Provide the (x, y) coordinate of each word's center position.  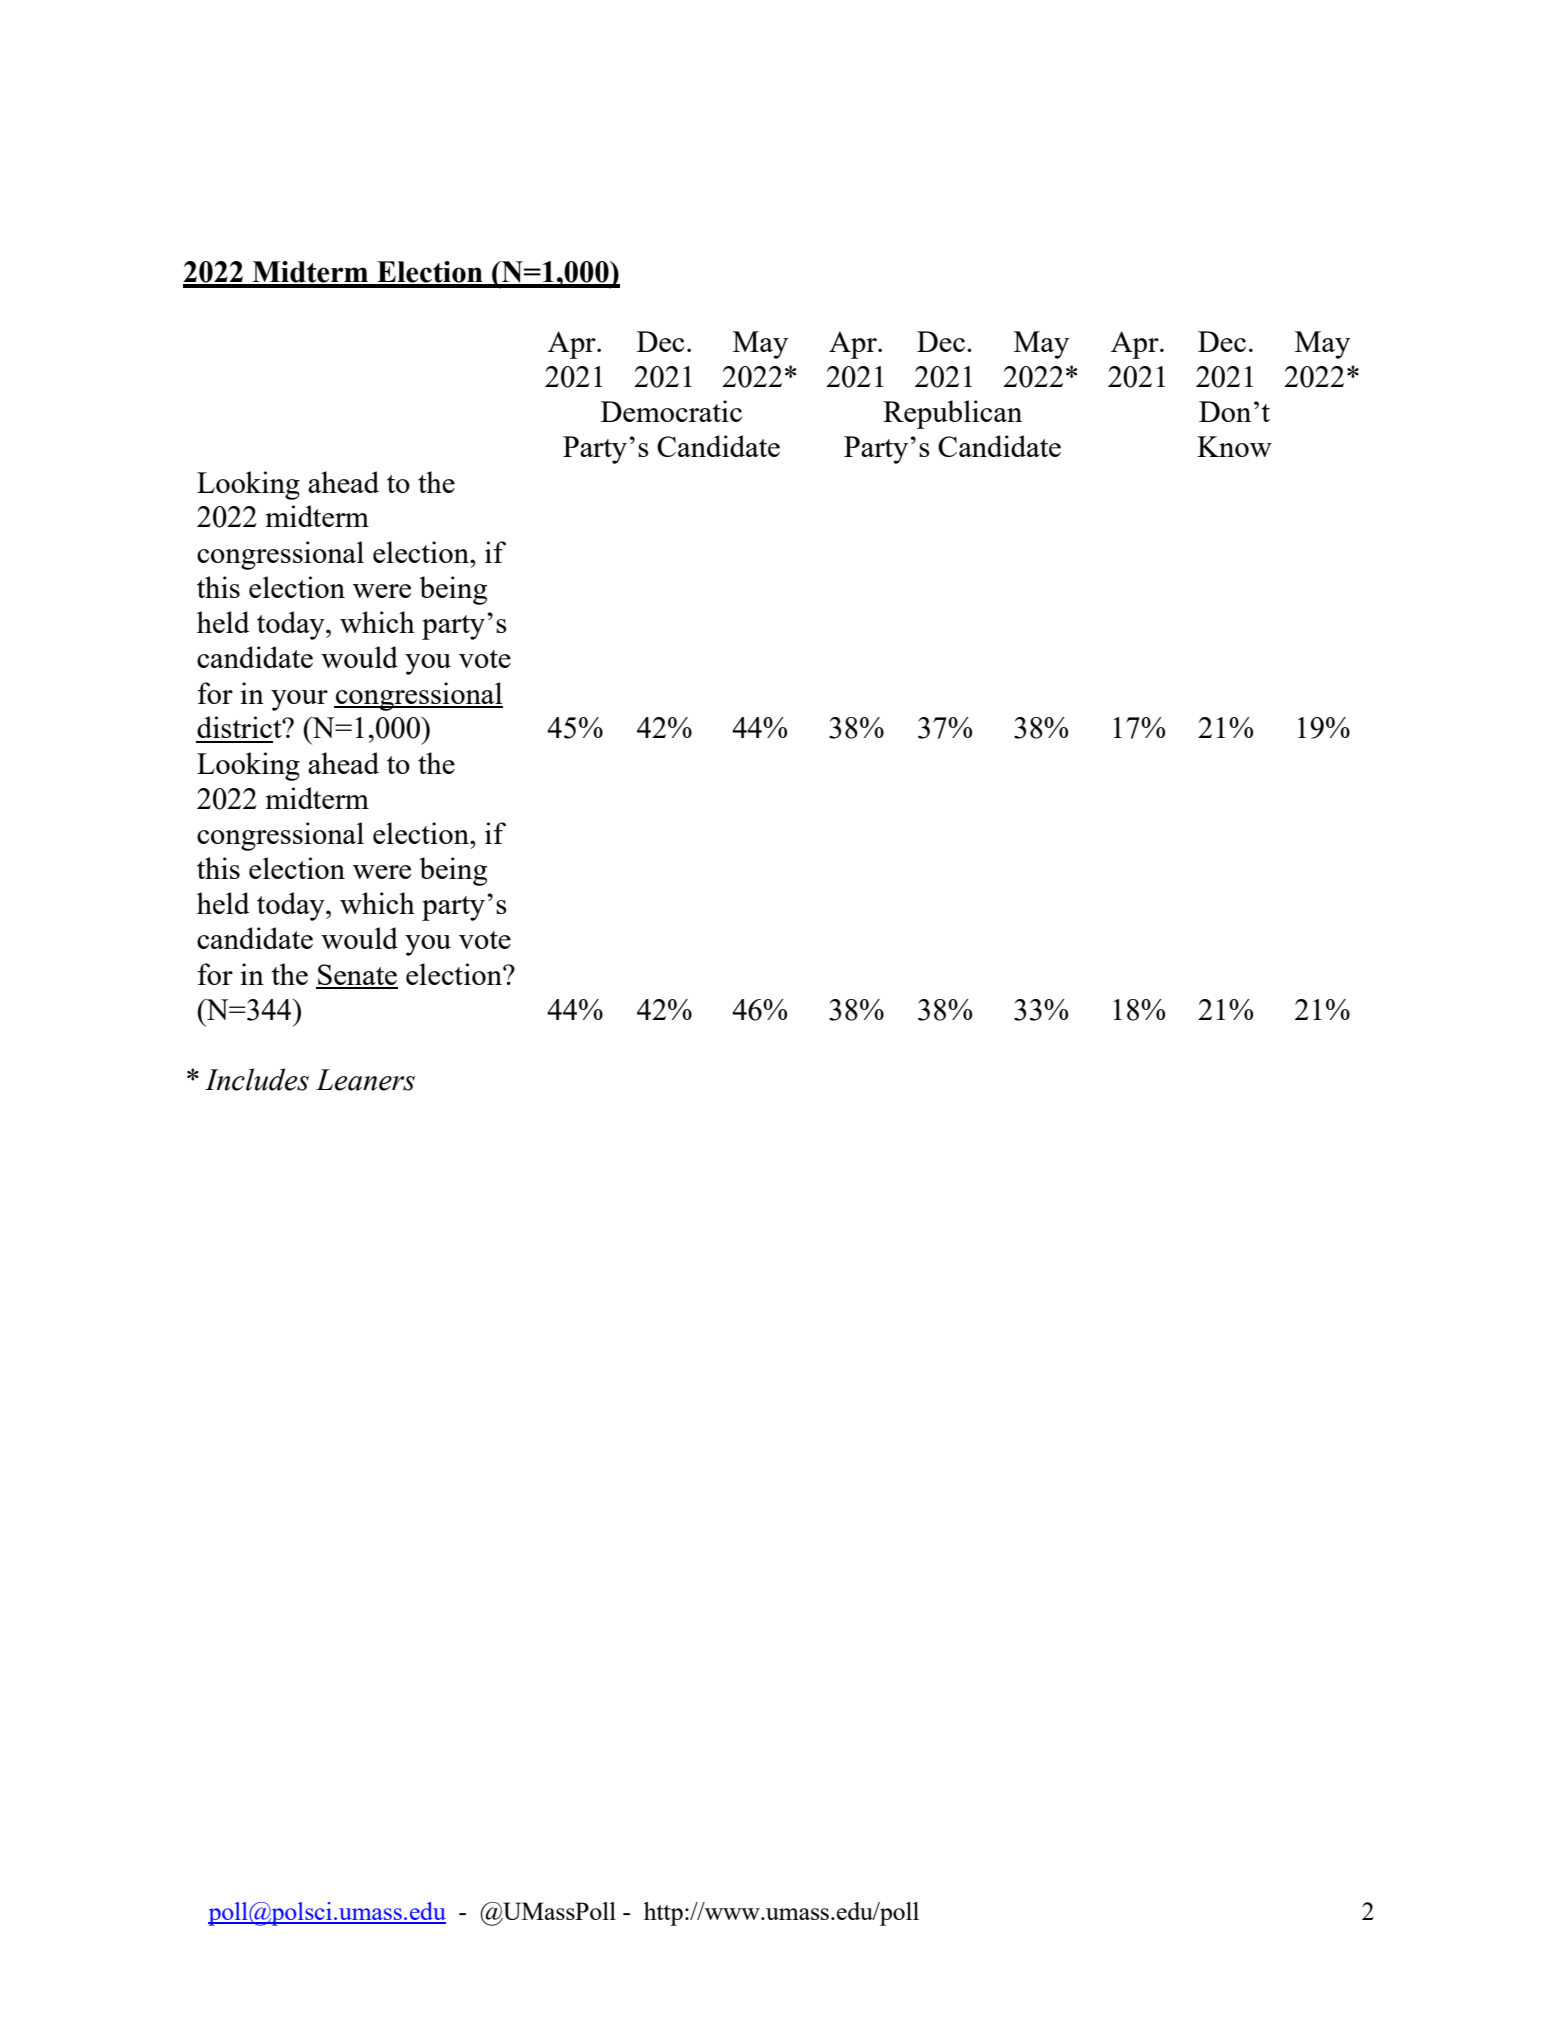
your (299, 700)
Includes (257, 1079)
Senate (357, 976)
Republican (952, 414)
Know (1234, 446)
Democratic (671, 411)
